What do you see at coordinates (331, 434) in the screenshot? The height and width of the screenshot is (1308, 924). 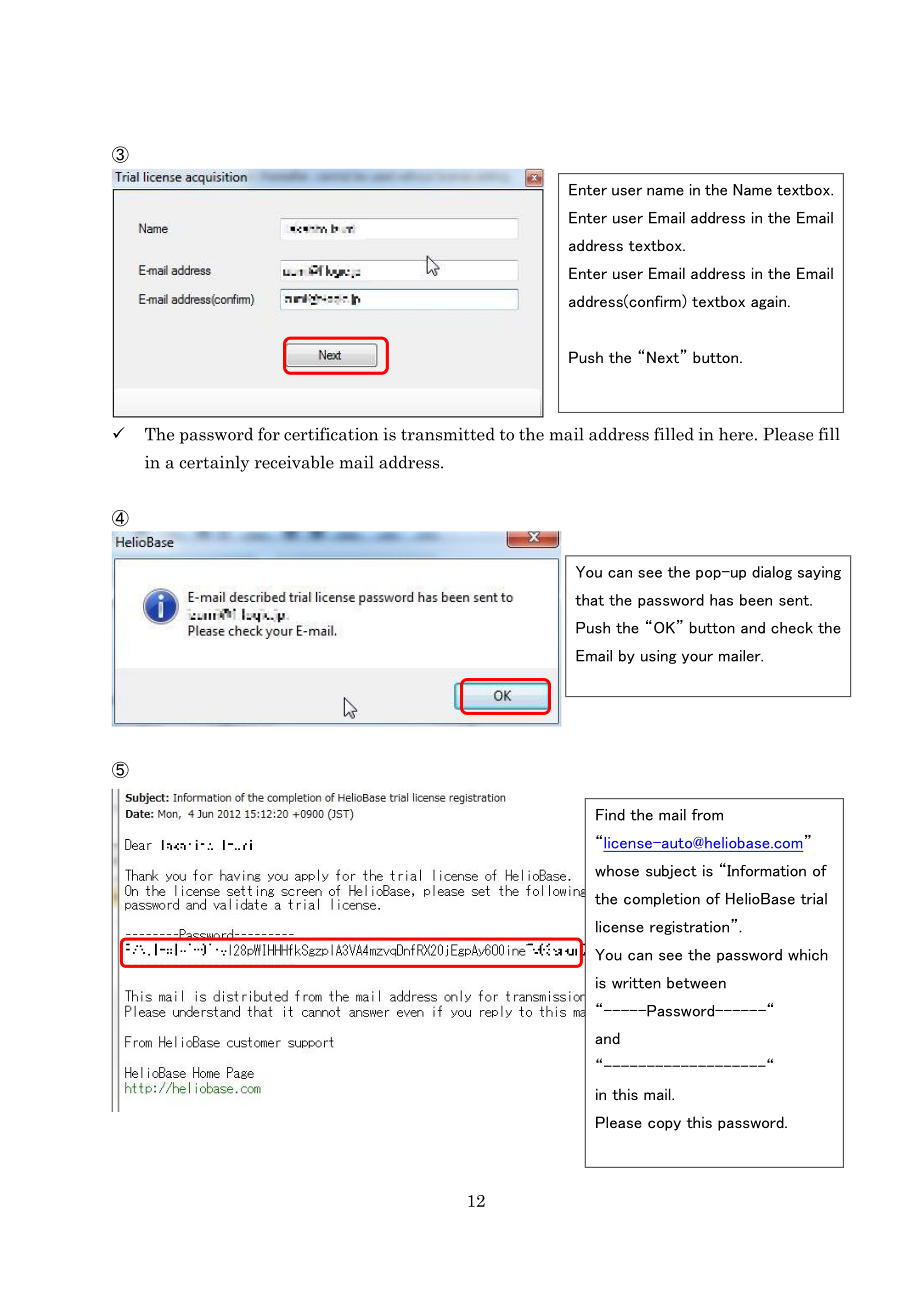 I see `certification` at bounding box center [331, 434].
